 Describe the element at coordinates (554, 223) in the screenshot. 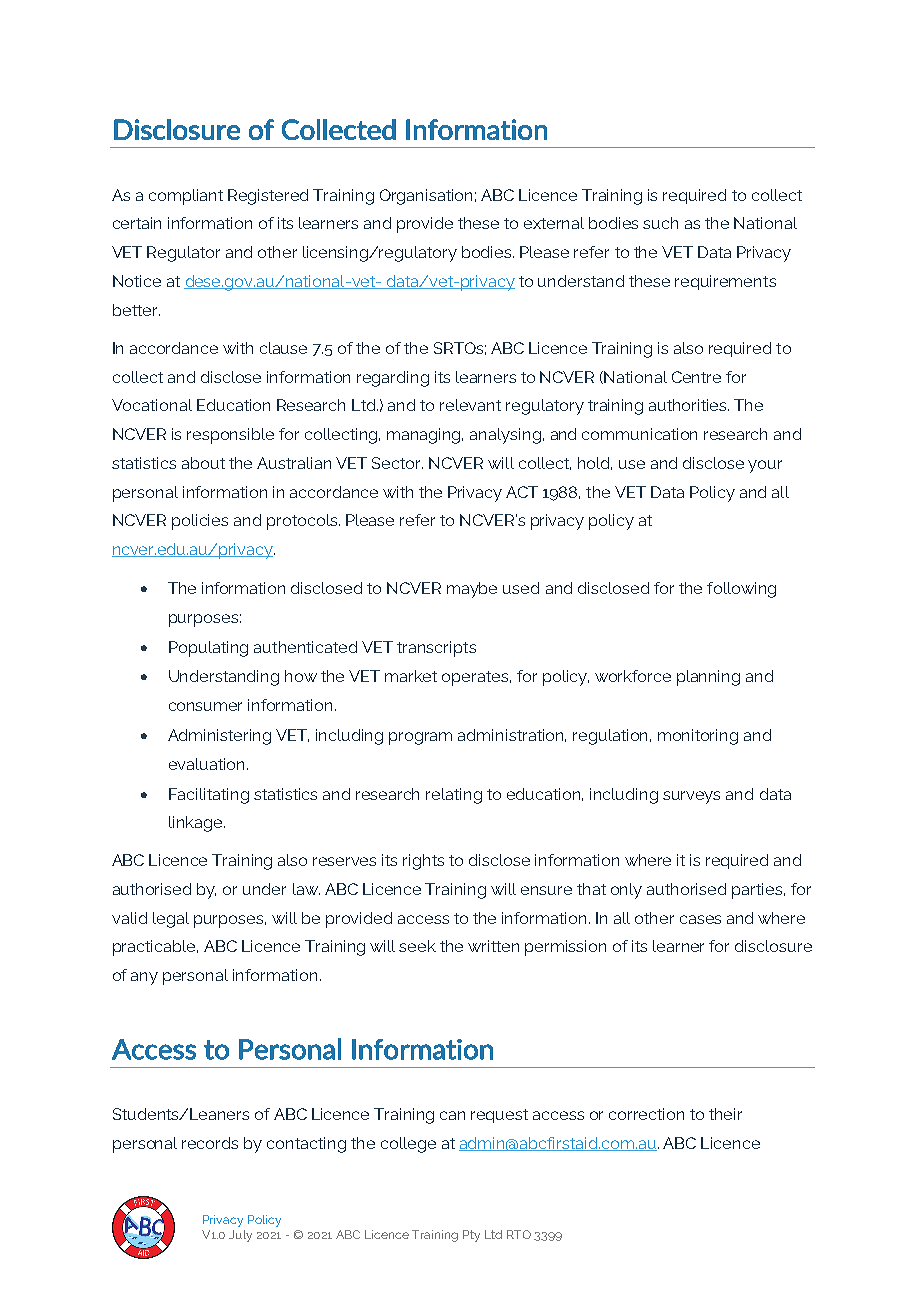

I see `external` at that location.
